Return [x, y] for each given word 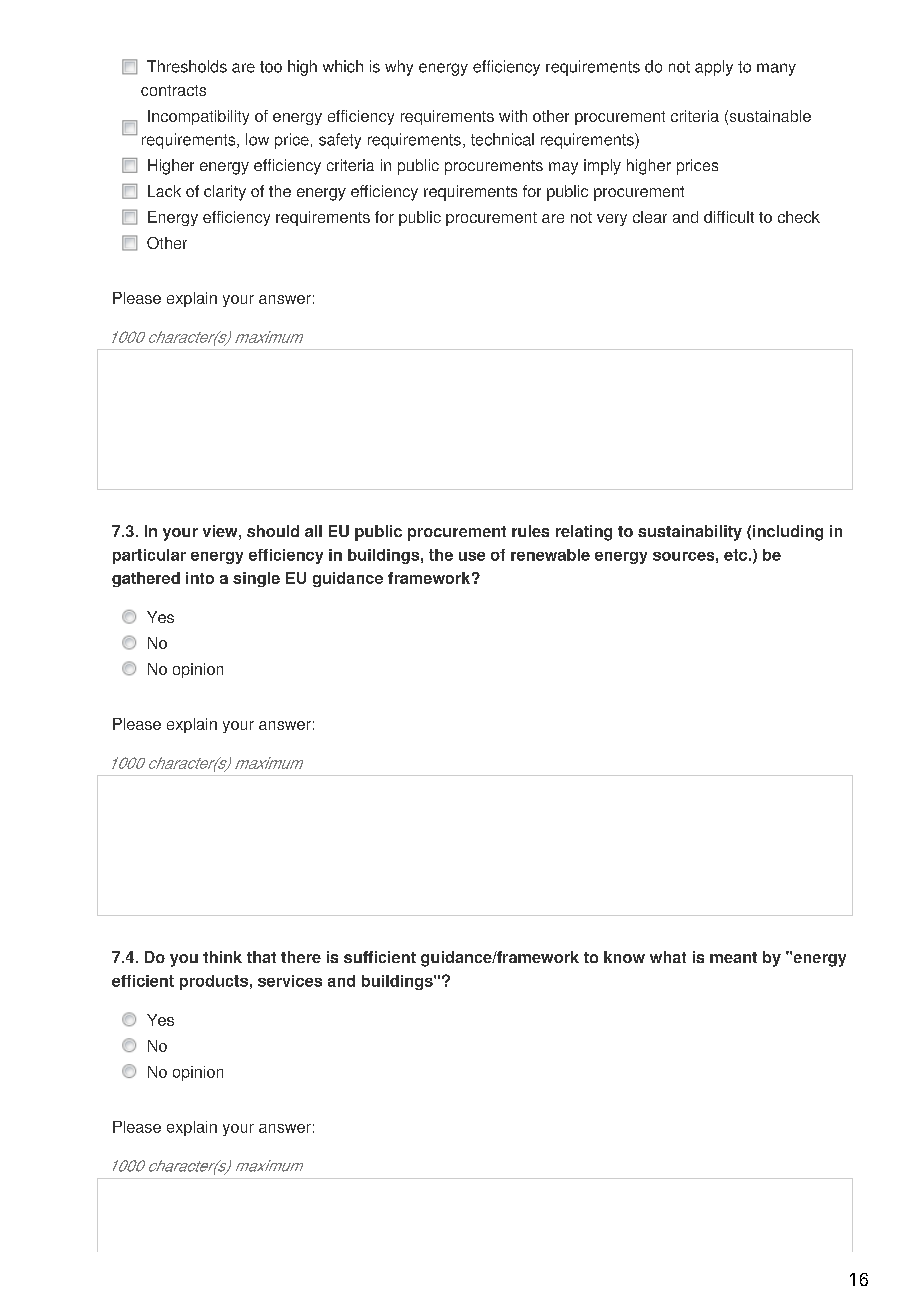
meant [733, 957]
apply [714, 68]
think [222, 957]
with [513, 116]
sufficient [380, 957]
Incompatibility [198, 117]
